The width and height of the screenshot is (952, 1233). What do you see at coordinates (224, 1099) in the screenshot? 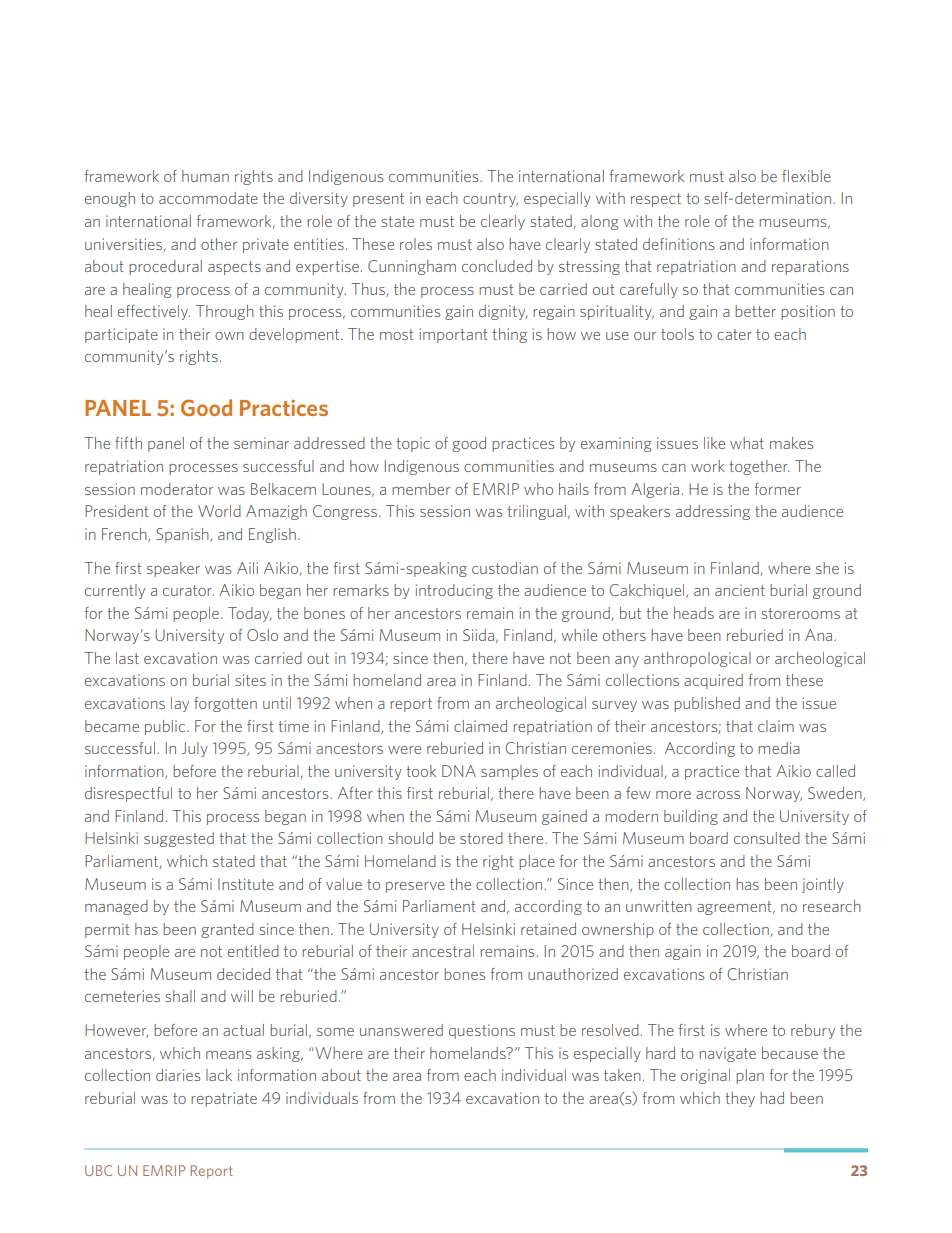
I see `repatriate` at bounding box center [224, 1099].
